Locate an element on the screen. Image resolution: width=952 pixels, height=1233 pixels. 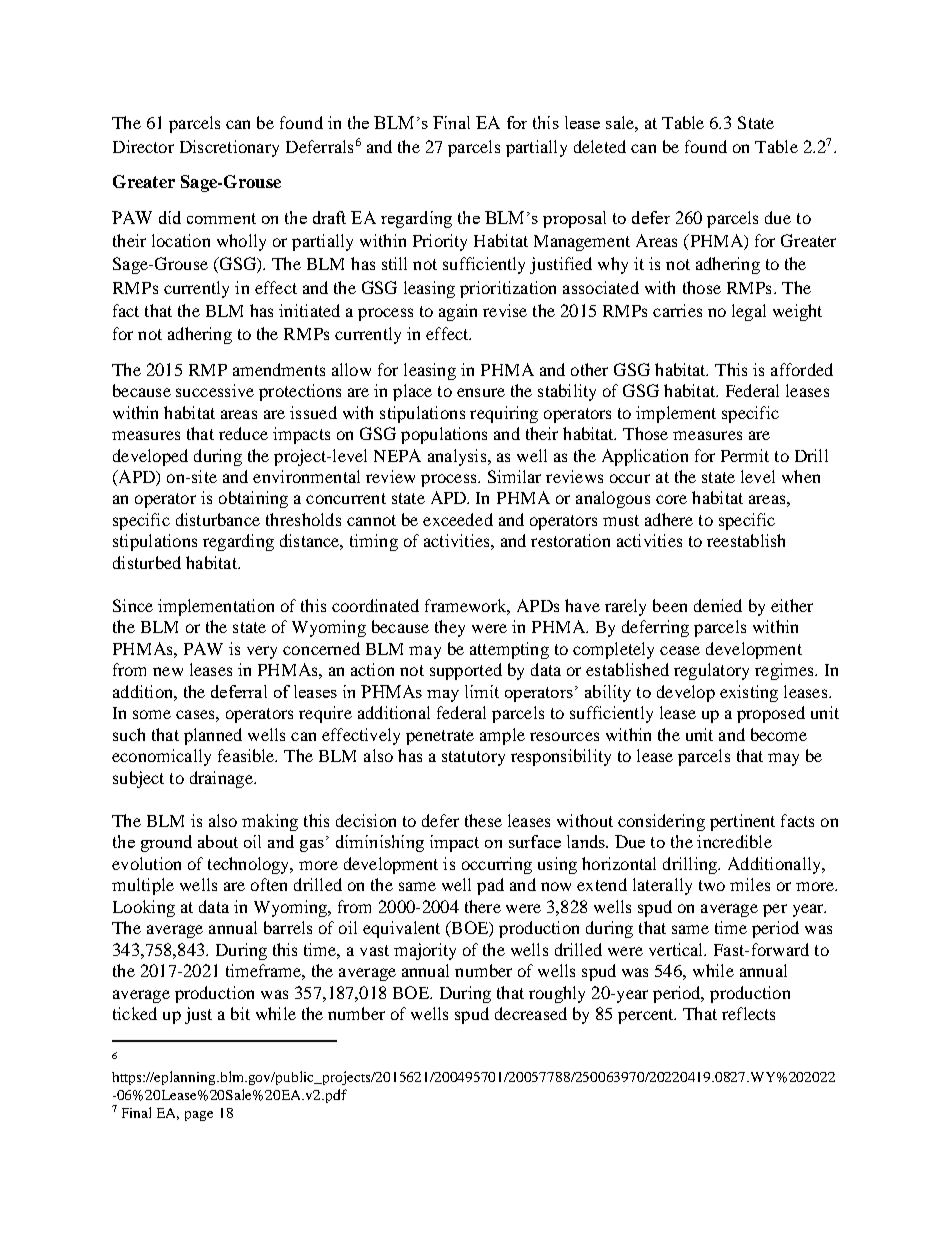
page is located at coordinates (199, 1116).
